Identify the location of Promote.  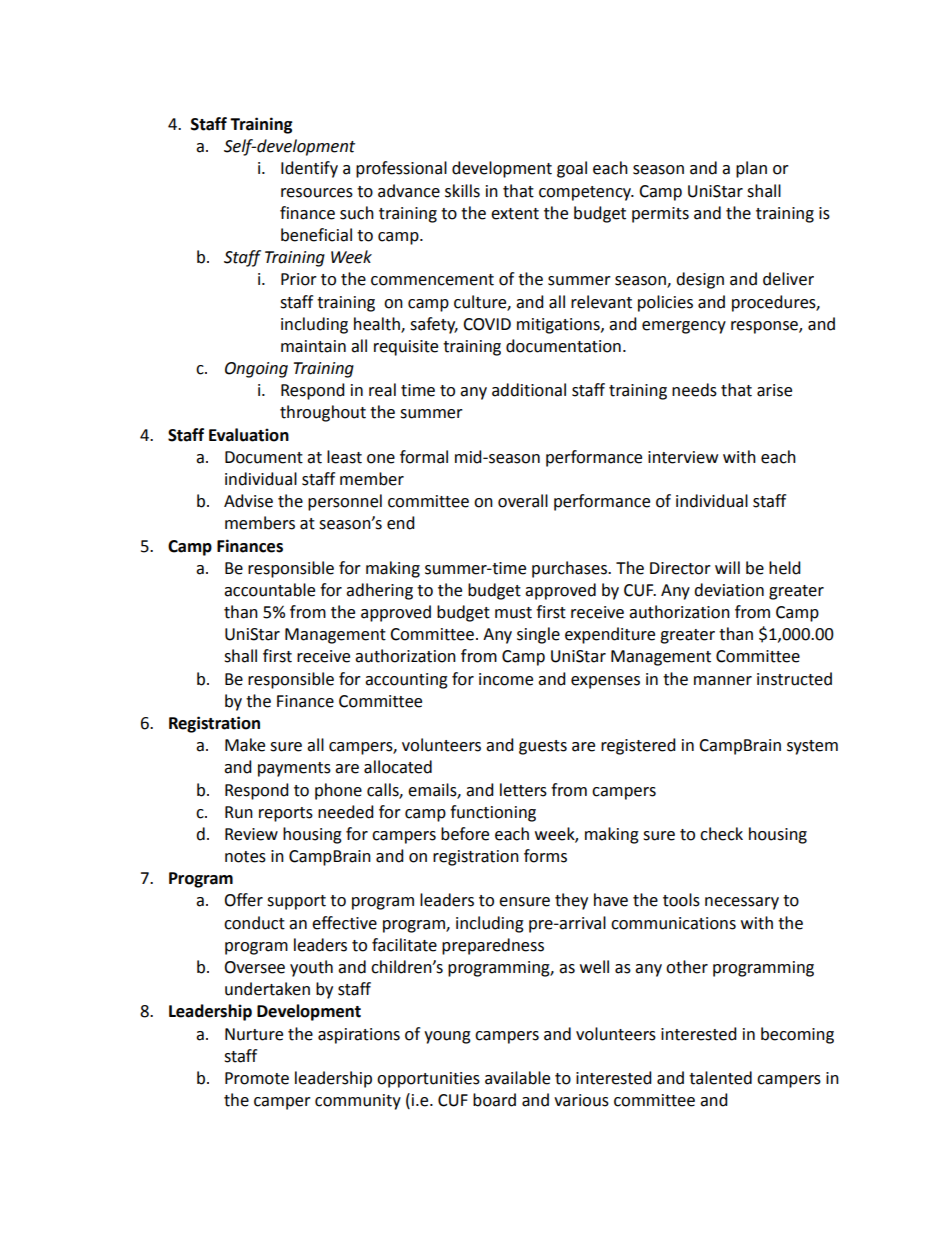
(257, 1078).
